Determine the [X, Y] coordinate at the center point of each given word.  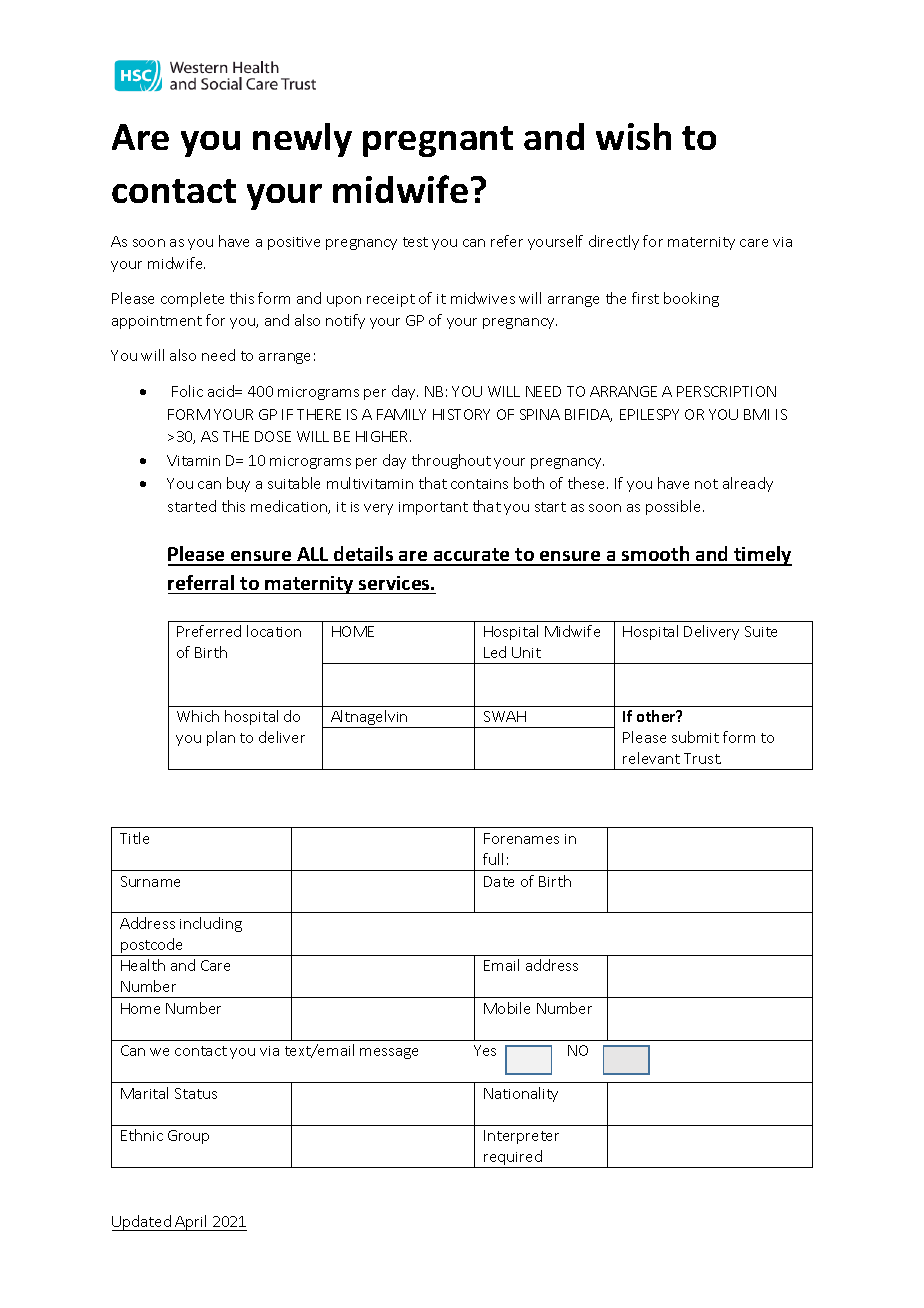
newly [302, 140]
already [748, 484]
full [493, 859]
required [513, 1159]
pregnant [438, 141]
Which [198, 716]
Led [495, 652]
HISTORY [461, 414]
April [192, 1223]
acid [222, 391]
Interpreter [521, 1137]
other [657, 716]
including [211, 924]
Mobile [507, 1008]
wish [633, 136]
